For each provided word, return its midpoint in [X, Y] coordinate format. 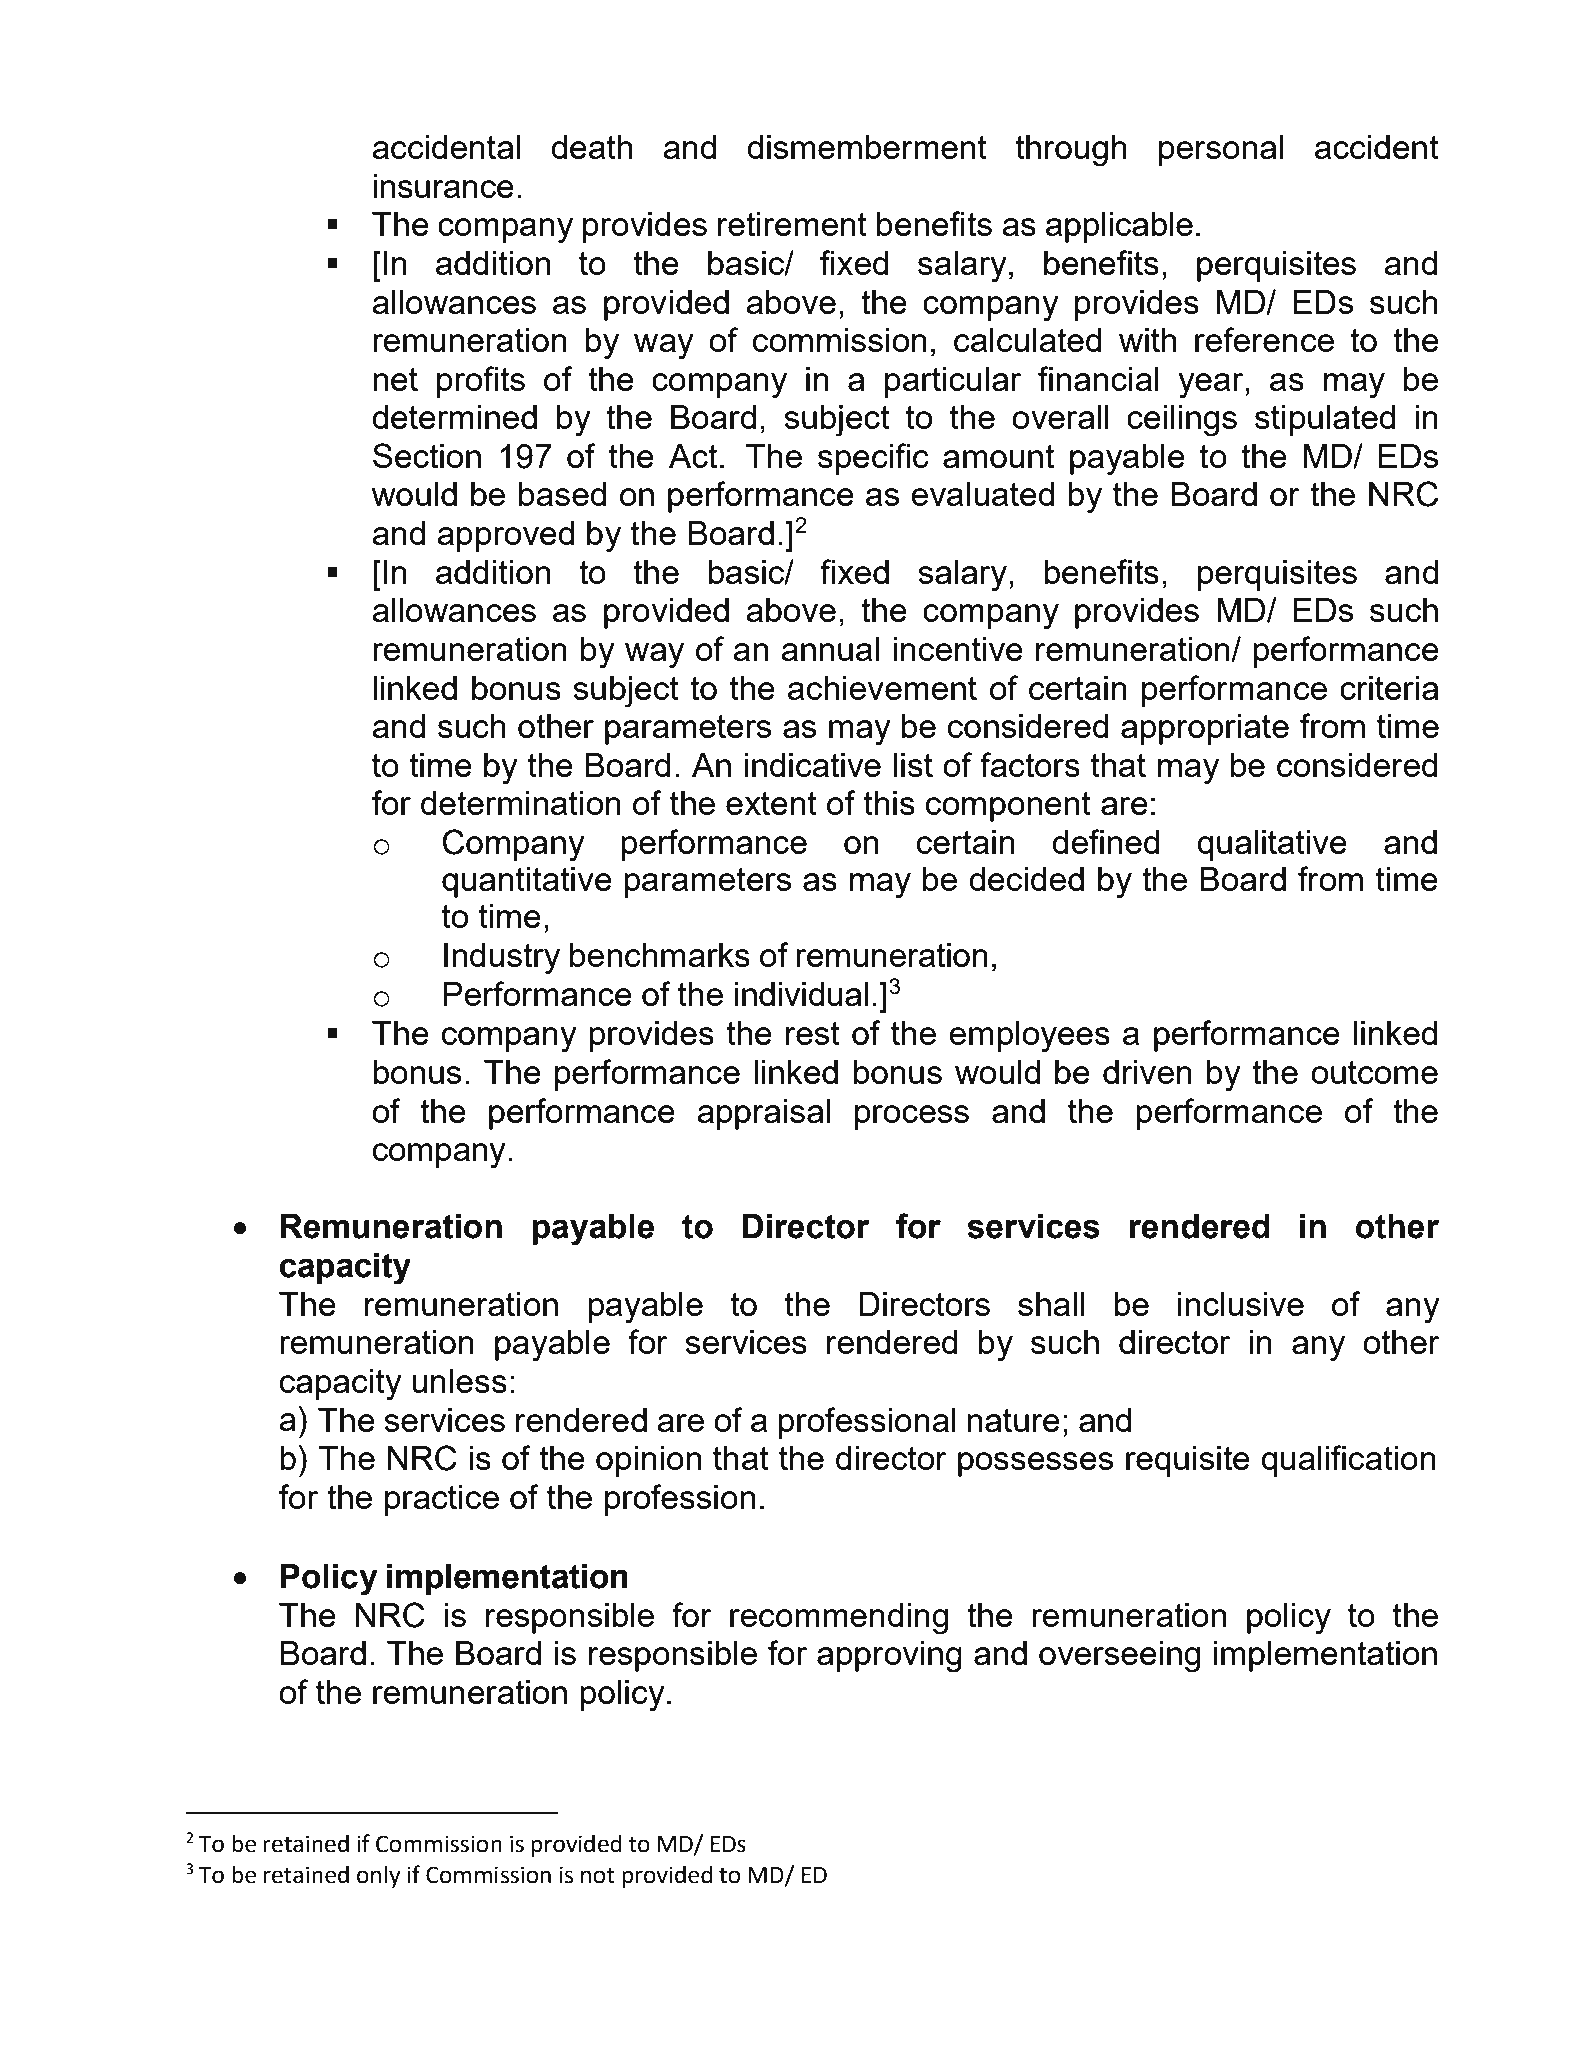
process [912, 1117]
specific [873, 459]
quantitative [527, 882]
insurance [443, 186]
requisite [1188, 1461]
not [598, 1875]
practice [442, 1500]
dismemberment [867, 147]
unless [459, 1381]
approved [505, 536]
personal [1221, 150]
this [889, 803]
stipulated [1325, 420]
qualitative [1272, 845]
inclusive [1241, 1304]
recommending [839, 1619]
